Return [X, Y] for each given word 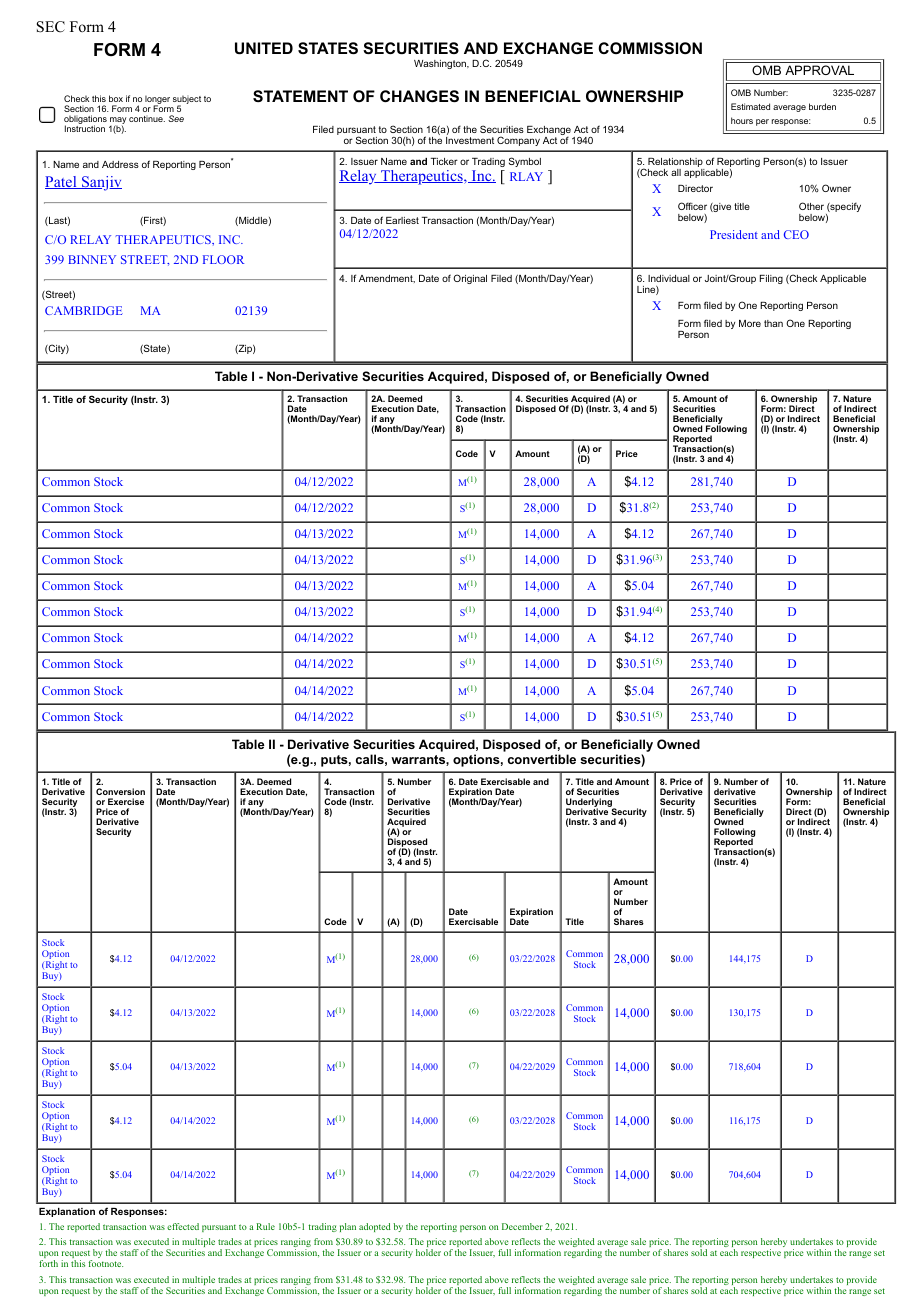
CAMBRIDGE [84, 310]
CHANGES [419, 96]
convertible [542, 759]
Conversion [120, 791]
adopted [375, 1227]
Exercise [126, 801]
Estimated [750, 106]
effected [183, 1226]
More [750, 323]
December [522, 1226]
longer [157, 101]
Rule [266, 1226]
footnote [106, 1263]
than [773, 323]
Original [470, 279]
